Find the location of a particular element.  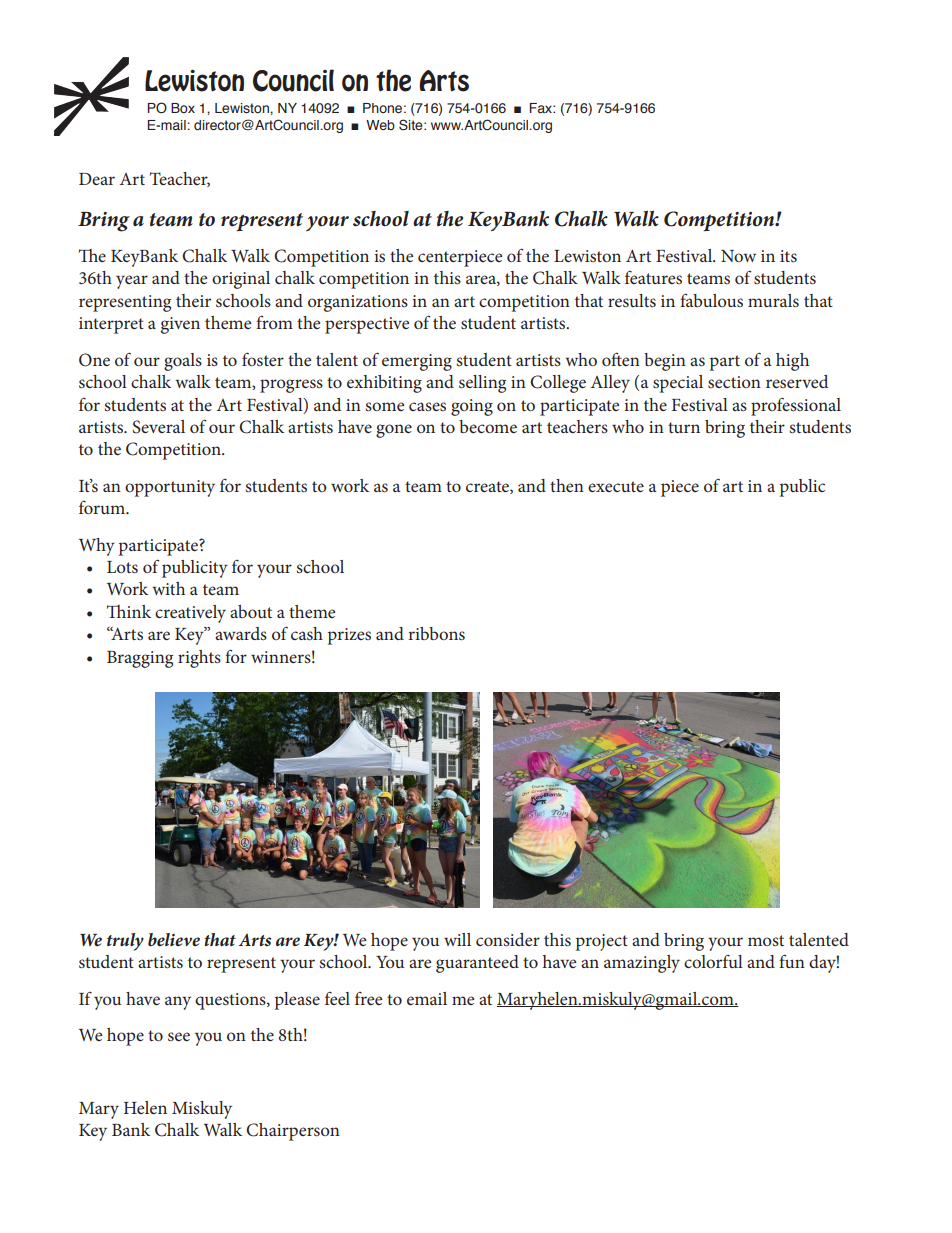

Now is located at coordinates (738, 256).
